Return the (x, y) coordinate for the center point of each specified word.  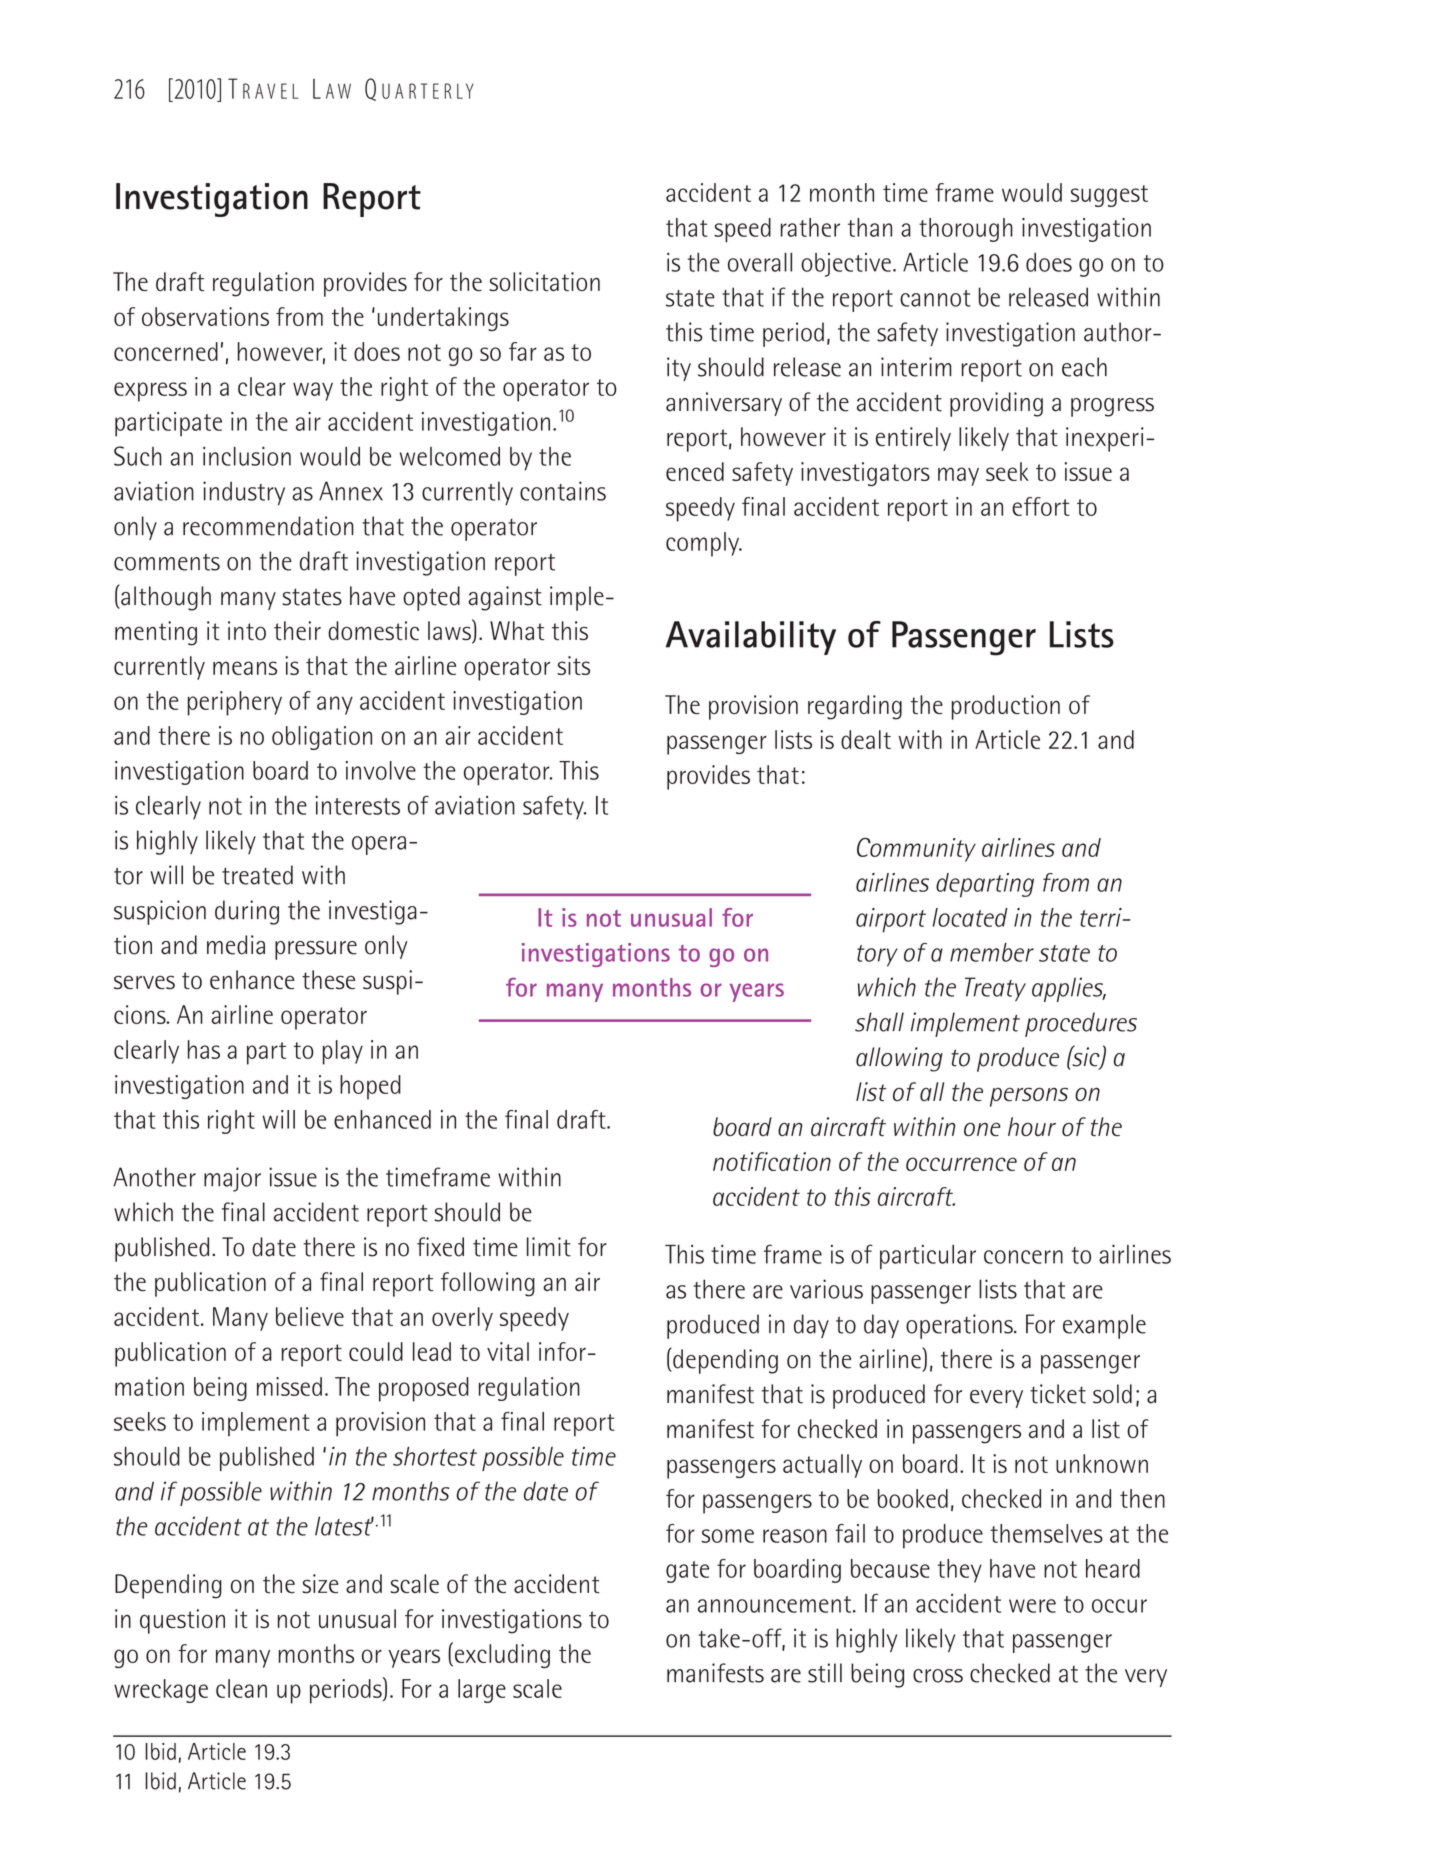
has (204, 1049)
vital (508, 1351)
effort (1041, 506)
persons (1029, 1097)
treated (257, 875)
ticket (1058, 1394)
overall (760, 262)
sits (573, 665)
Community (916, 850)
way (313, 391)
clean (241, 1688)
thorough (966, 230)
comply (704, 544)
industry (244, 493)
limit (549, 1247)
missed (289, 1386)
